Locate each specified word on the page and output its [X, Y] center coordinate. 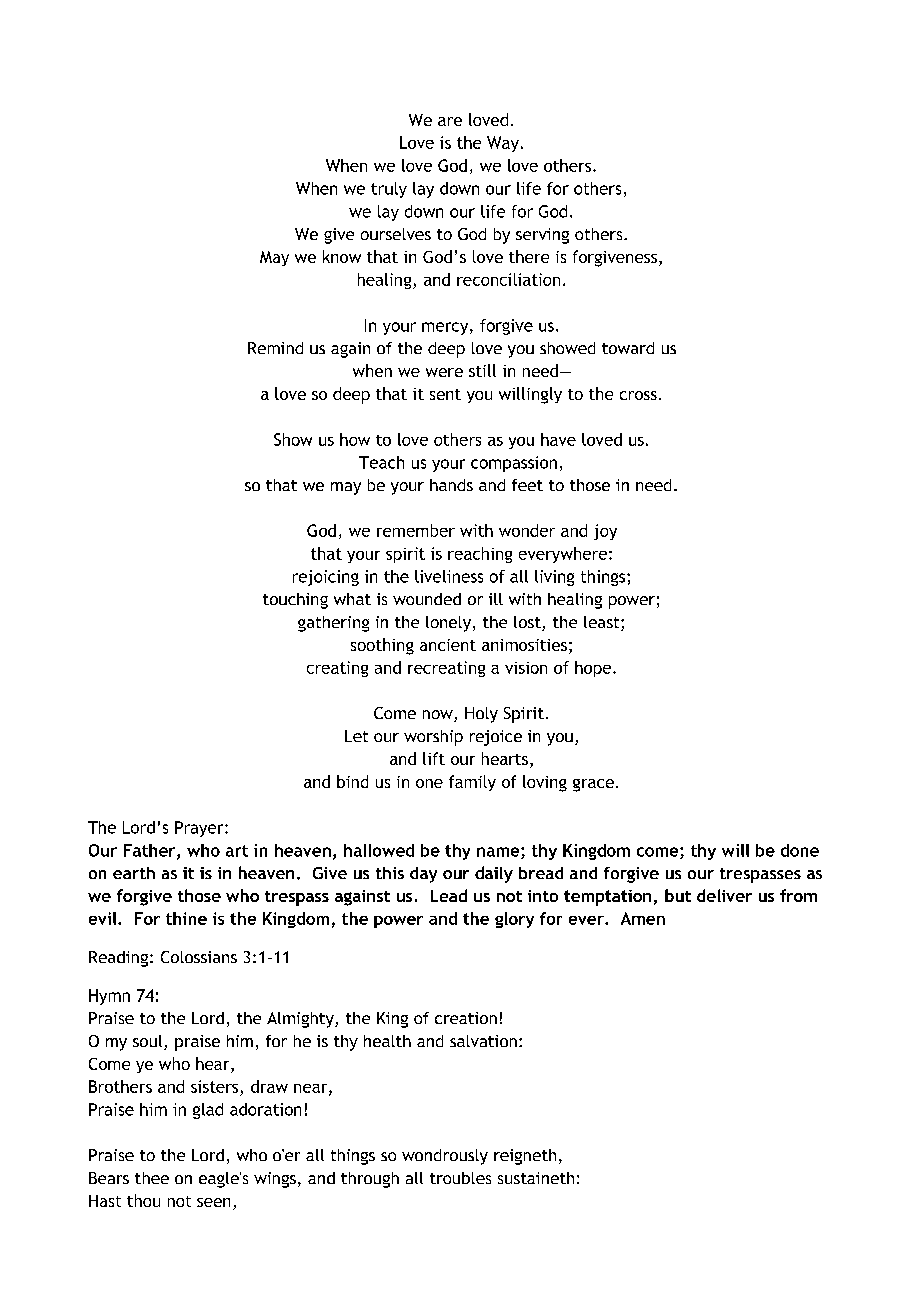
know [342, 256]
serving [542, 236]
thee [152, 1178]
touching [295, 601]
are [450, 121]
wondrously [445, 1157]
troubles [460, 1178]
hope [594, 669]
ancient [448, 645]
